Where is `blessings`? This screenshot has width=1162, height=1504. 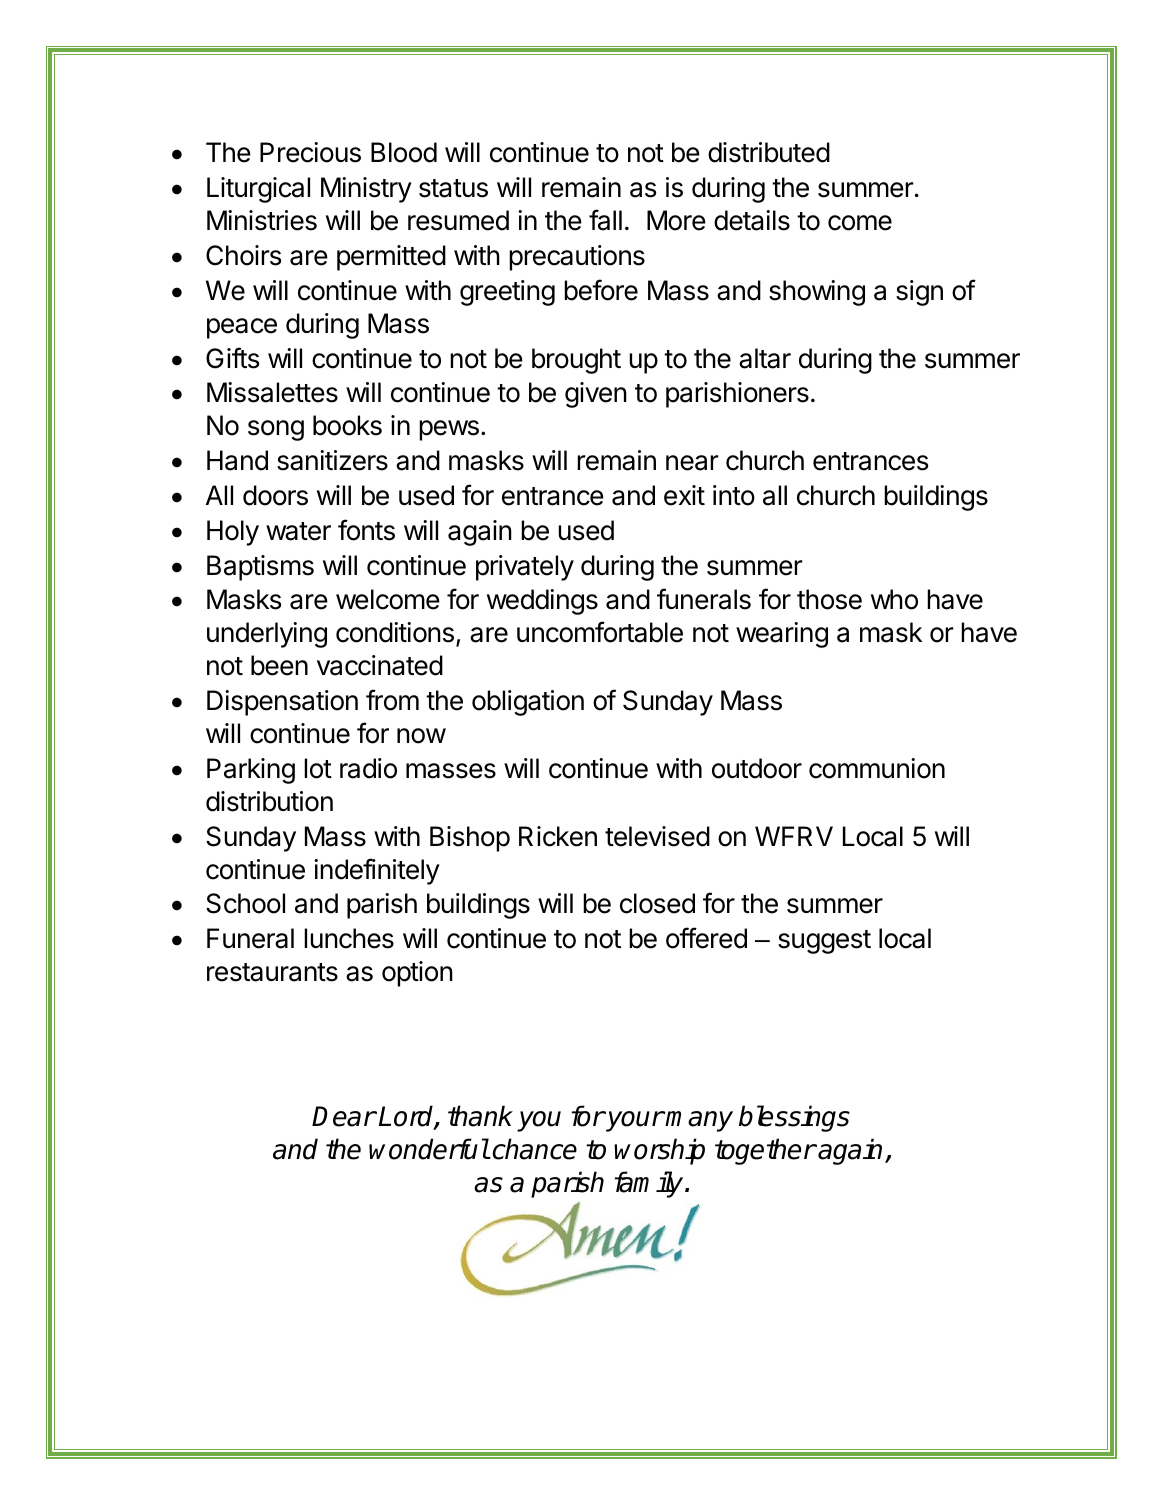 blessings is located at coordinates (794, 1118).
